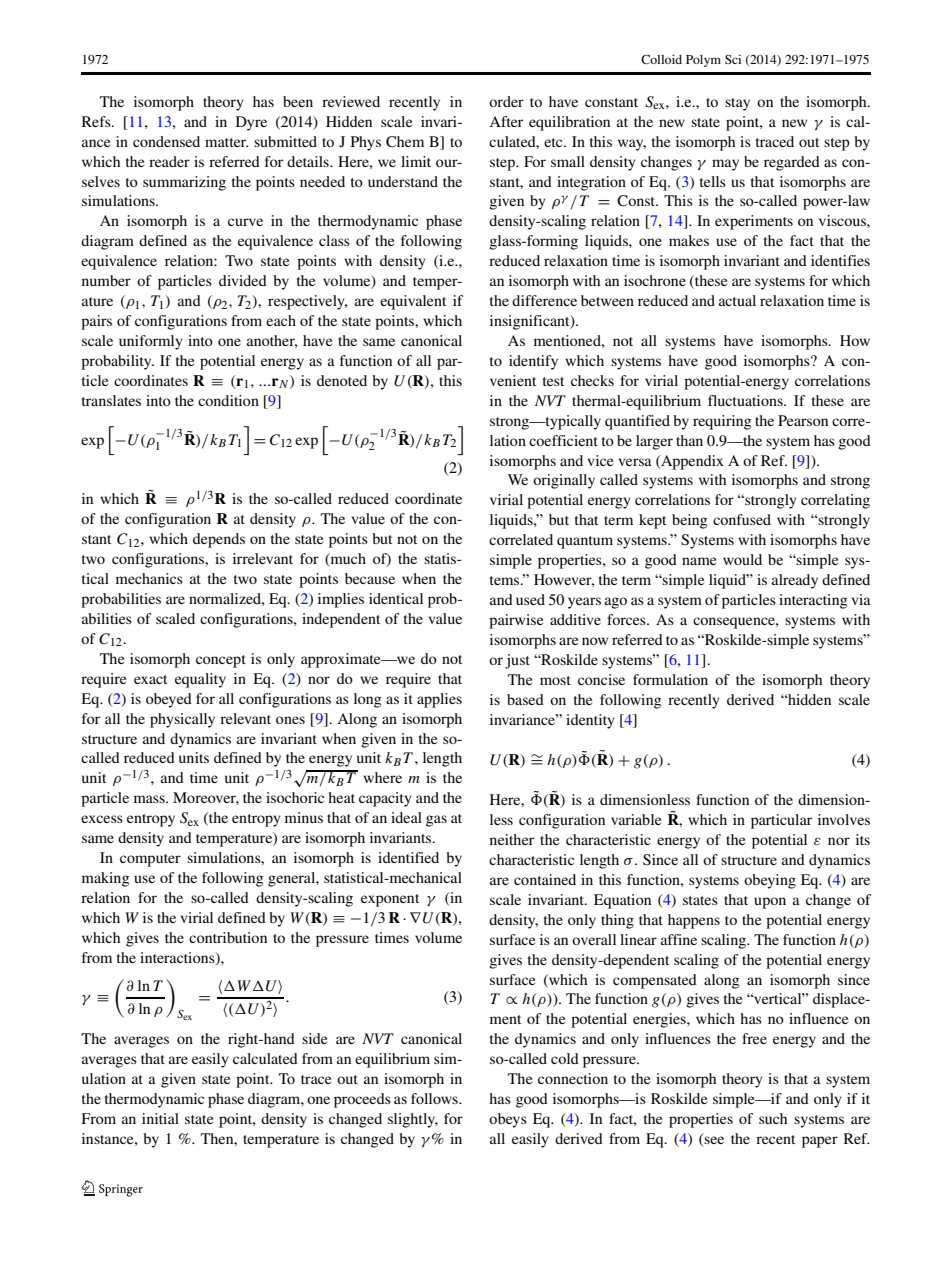  Describe the element at coordinates (737, 104) in the screenshot. I see `stay` at that location.
